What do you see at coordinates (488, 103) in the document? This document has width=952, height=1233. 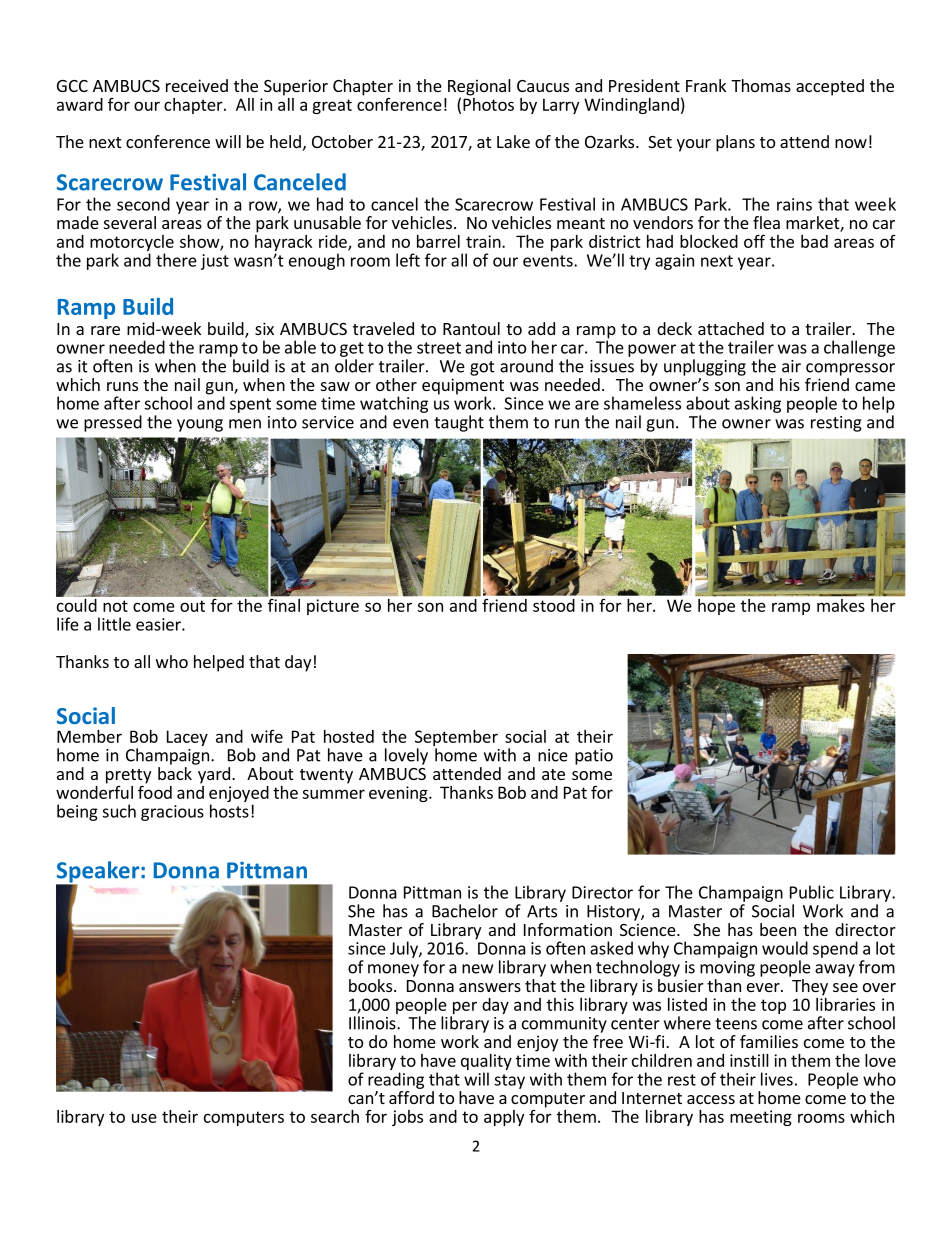 I see `Photos` at bounding box center [488, 103].
